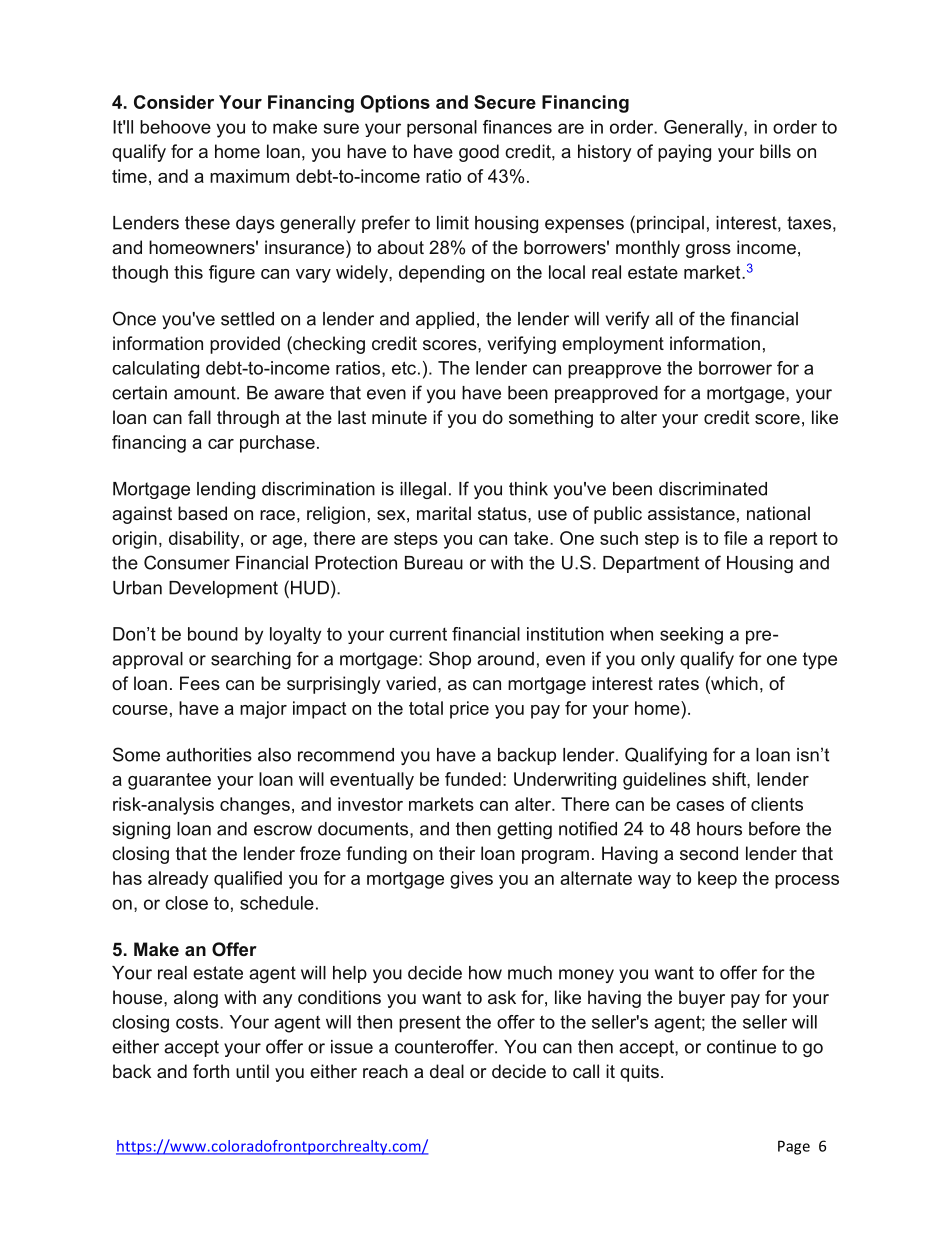 This page has height=1233, width=952. I want to click on behoove, so click(175, 127).
